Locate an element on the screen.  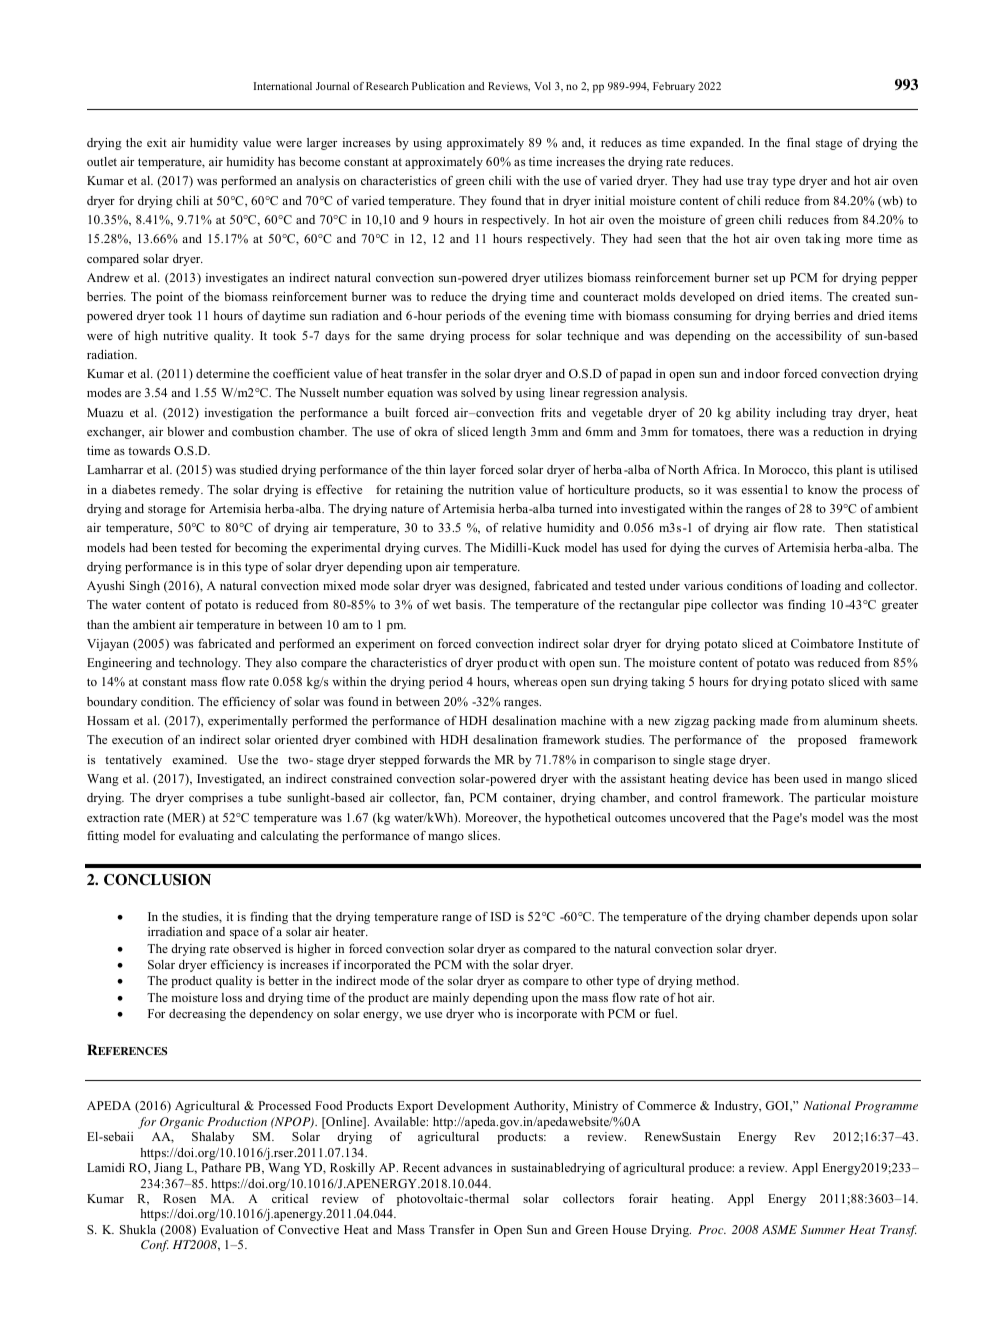
final is located at coordinates (798, 142).
